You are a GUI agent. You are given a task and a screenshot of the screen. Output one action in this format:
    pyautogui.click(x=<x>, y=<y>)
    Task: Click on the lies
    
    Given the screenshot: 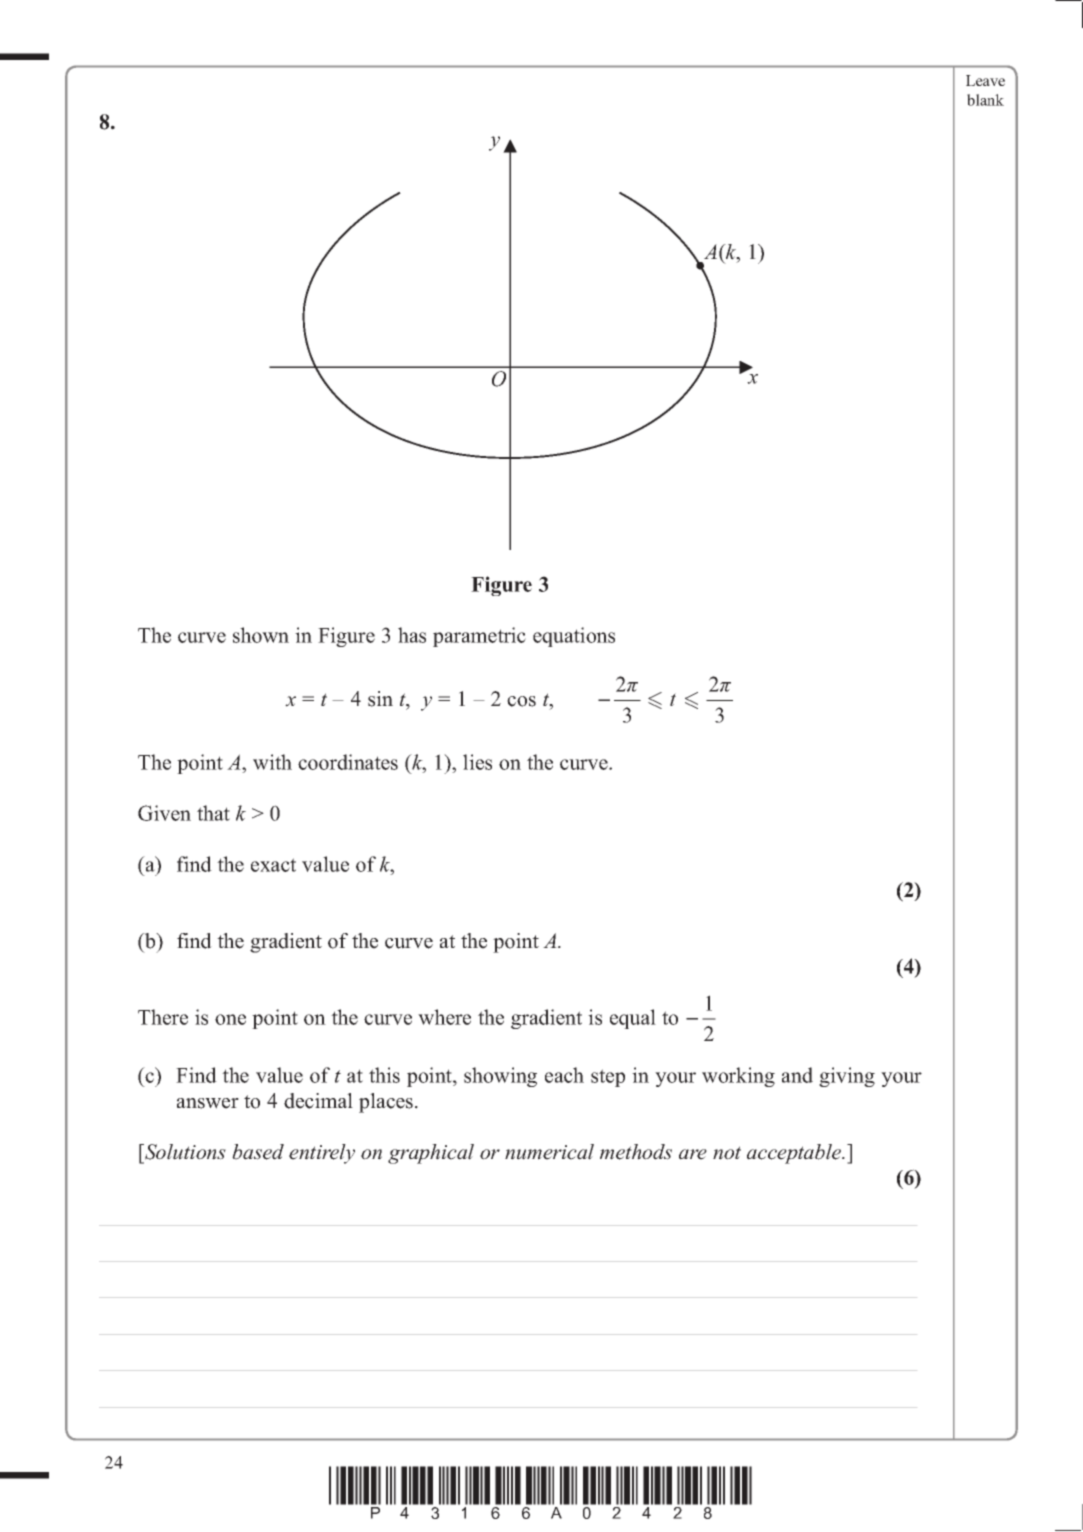 What is the action you would take?
    pyautogui.click(x=477, y=762)
